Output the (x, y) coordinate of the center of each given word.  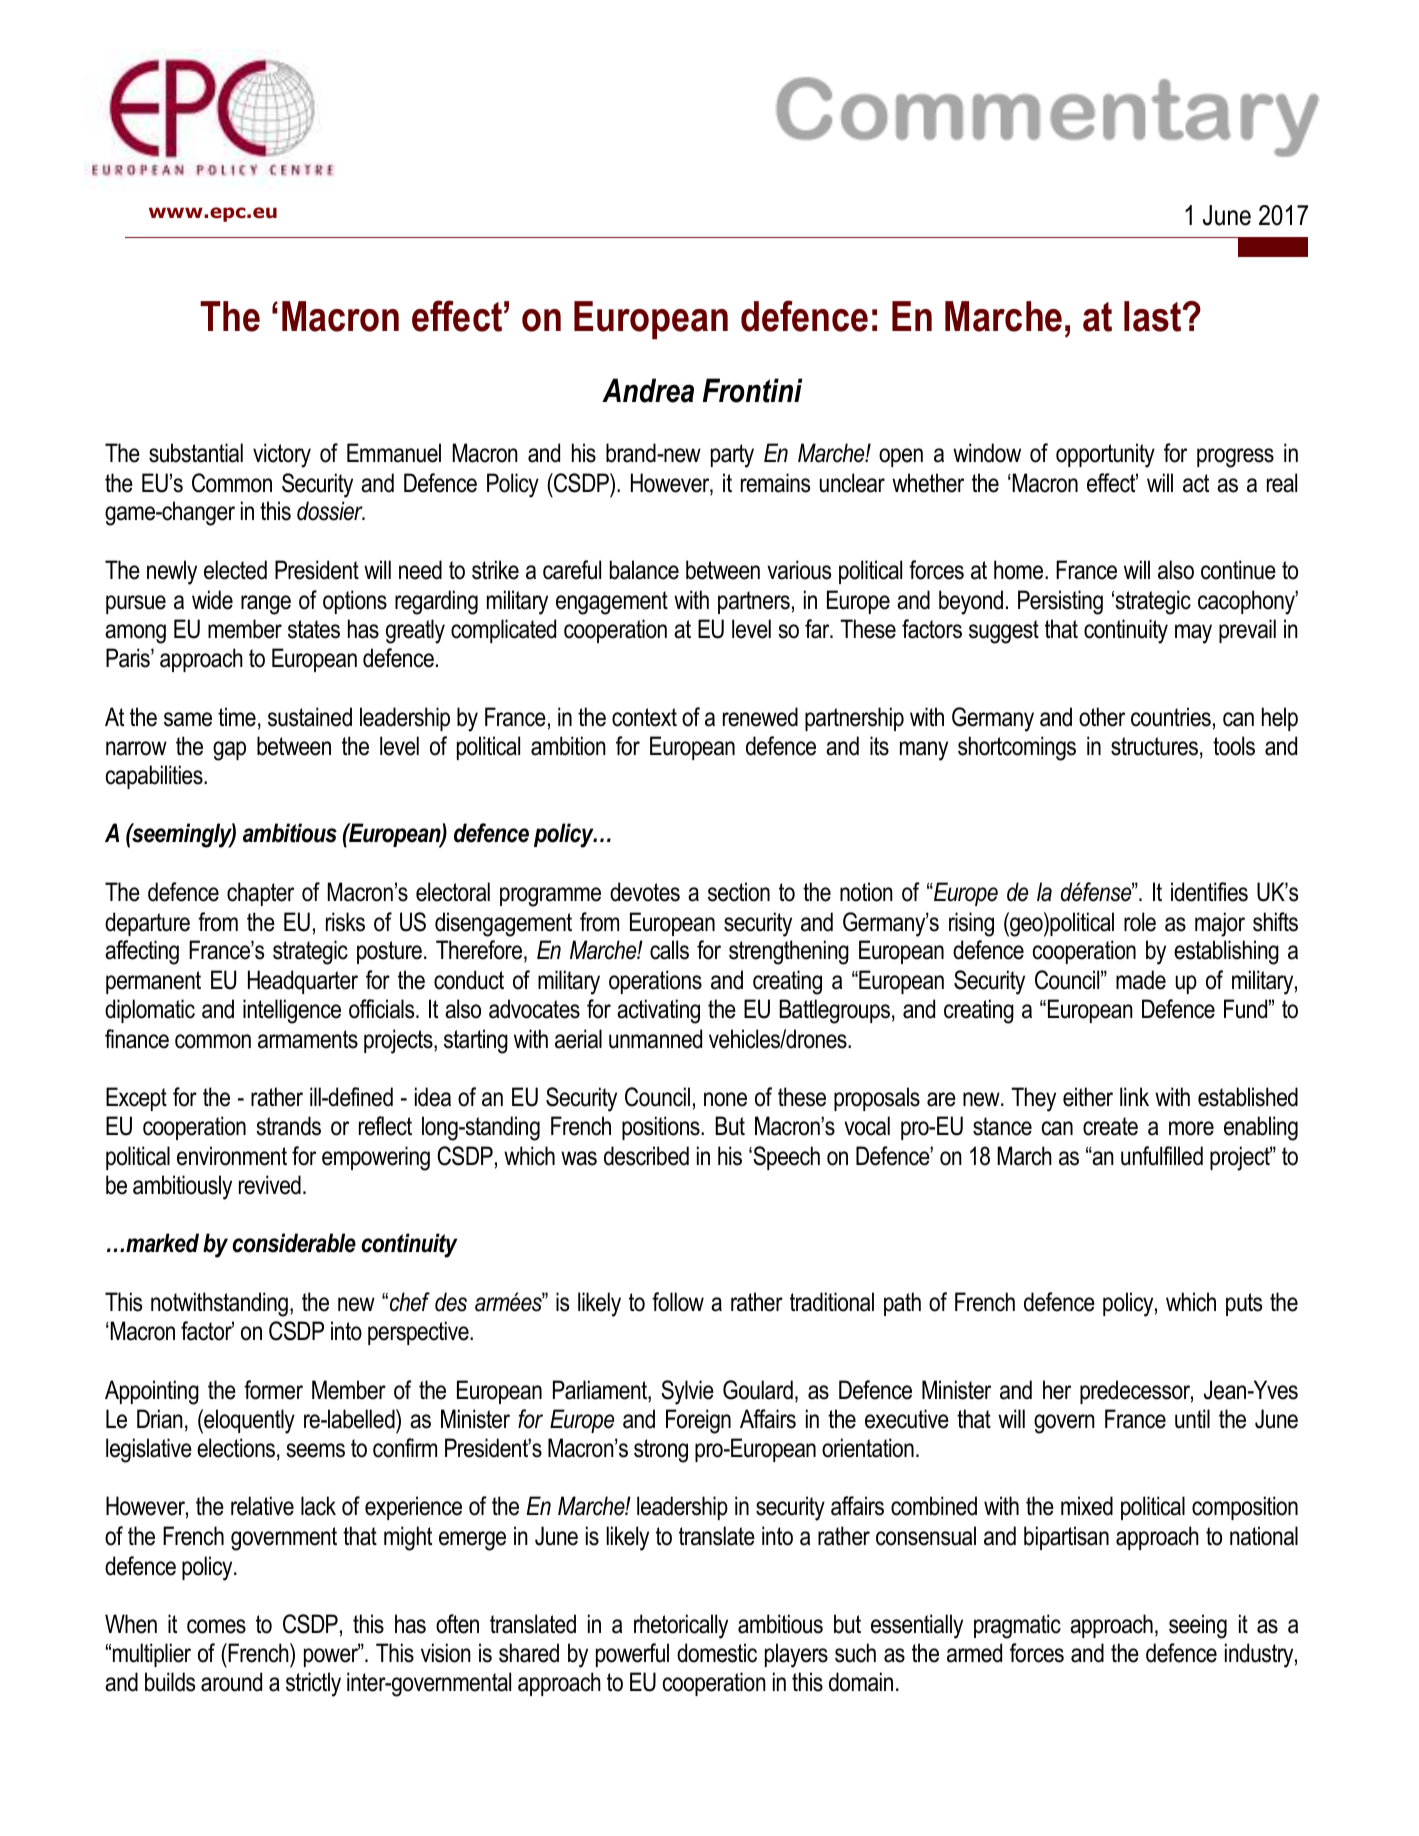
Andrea (648, 390)
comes (216, 1626)
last (1154, 316)
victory (282, 455)
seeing (1198, 1626)
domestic (717, 1653)
